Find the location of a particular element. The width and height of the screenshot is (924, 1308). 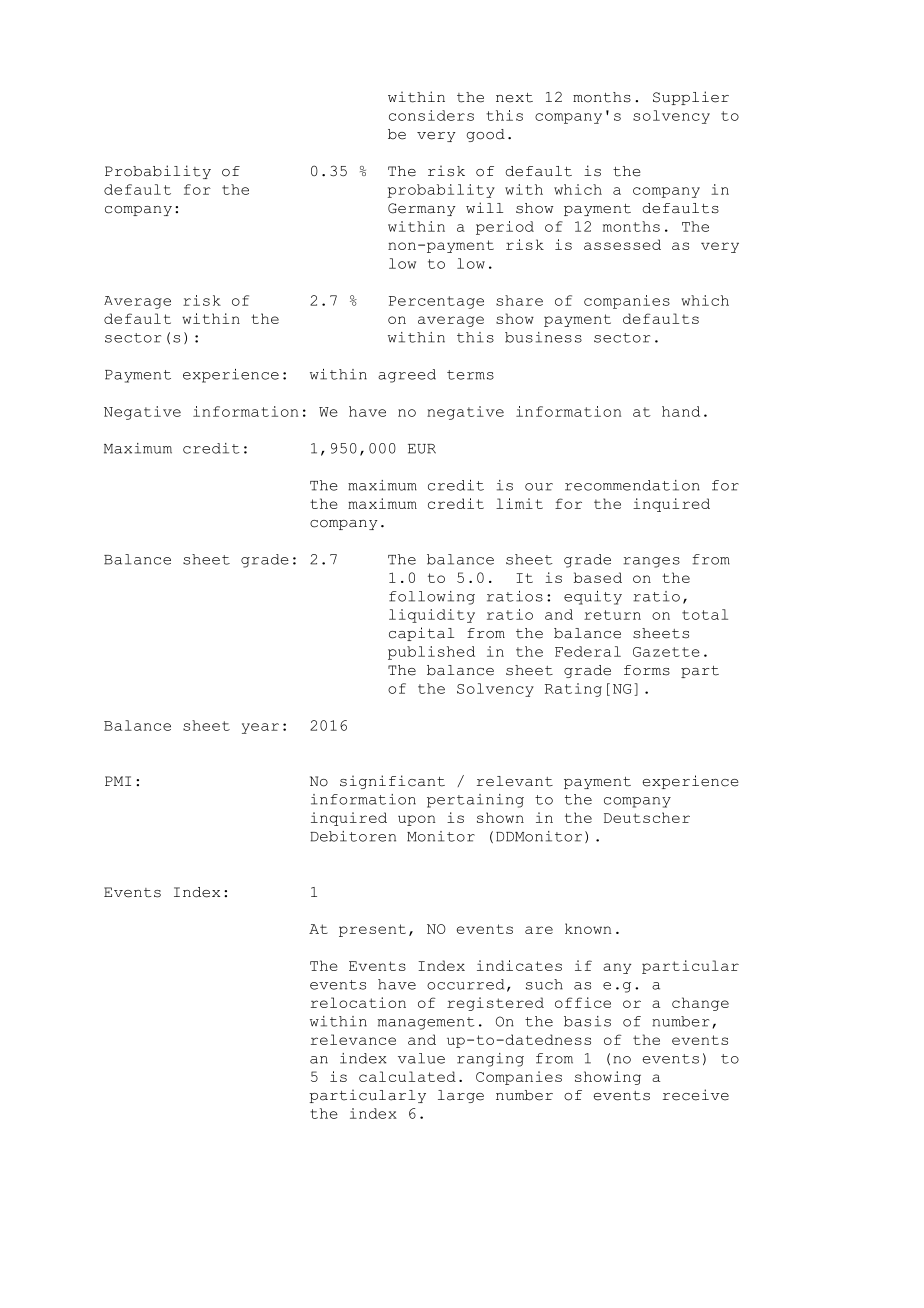

Supplier is located at coordinates (691, 98).
